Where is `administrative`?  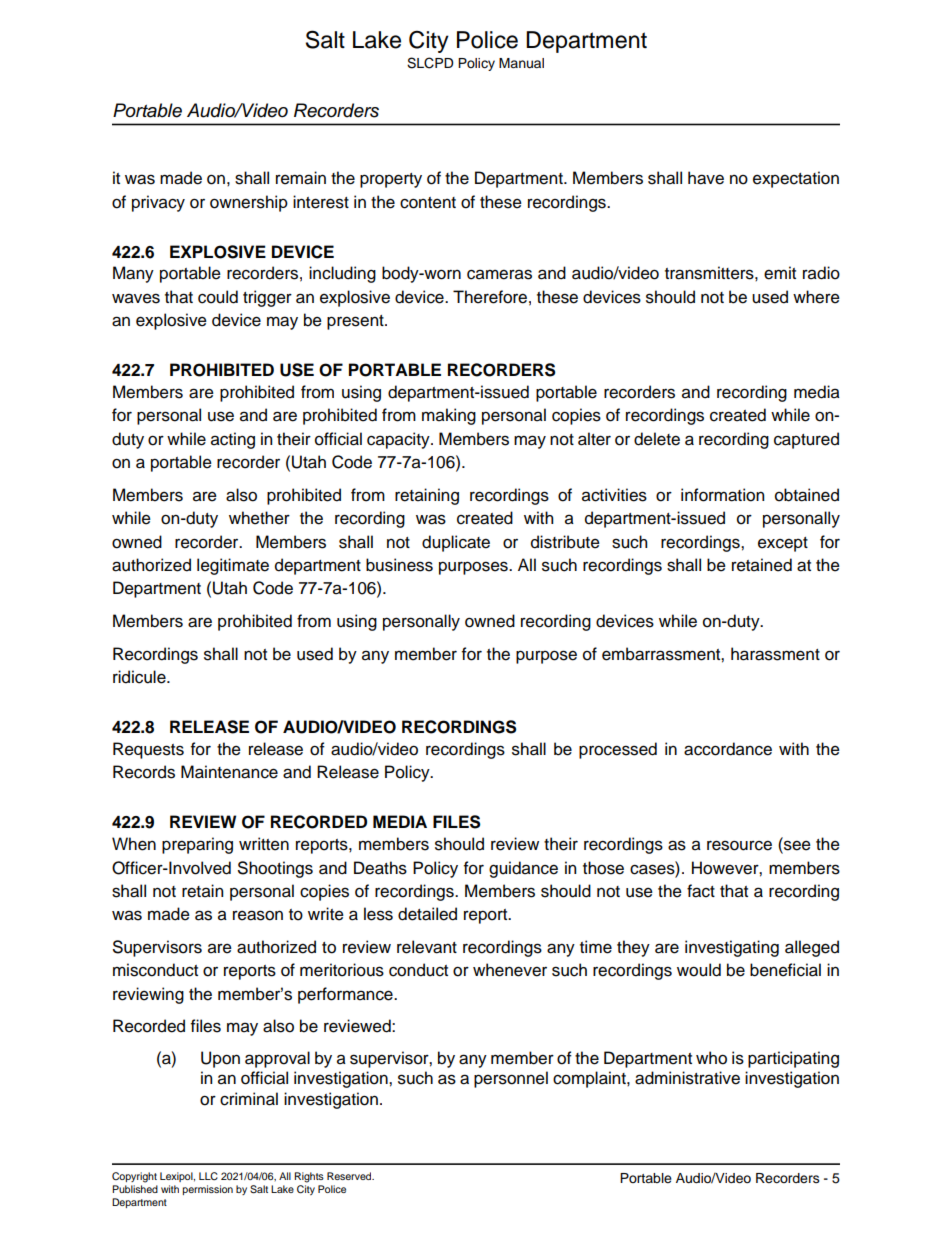
administrative is located at coordinates (687, 1078).
